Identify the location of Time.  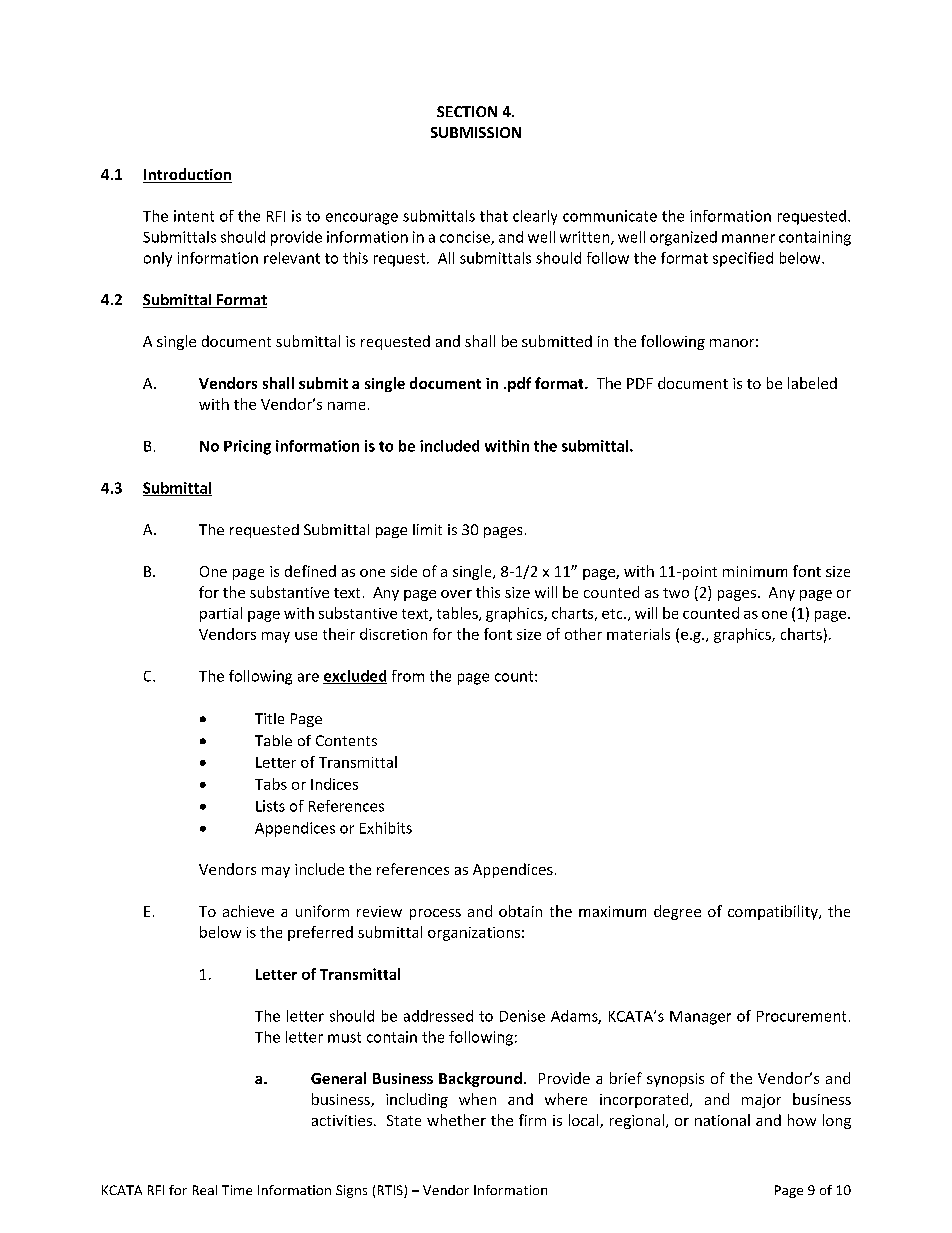
(237, 1190).
